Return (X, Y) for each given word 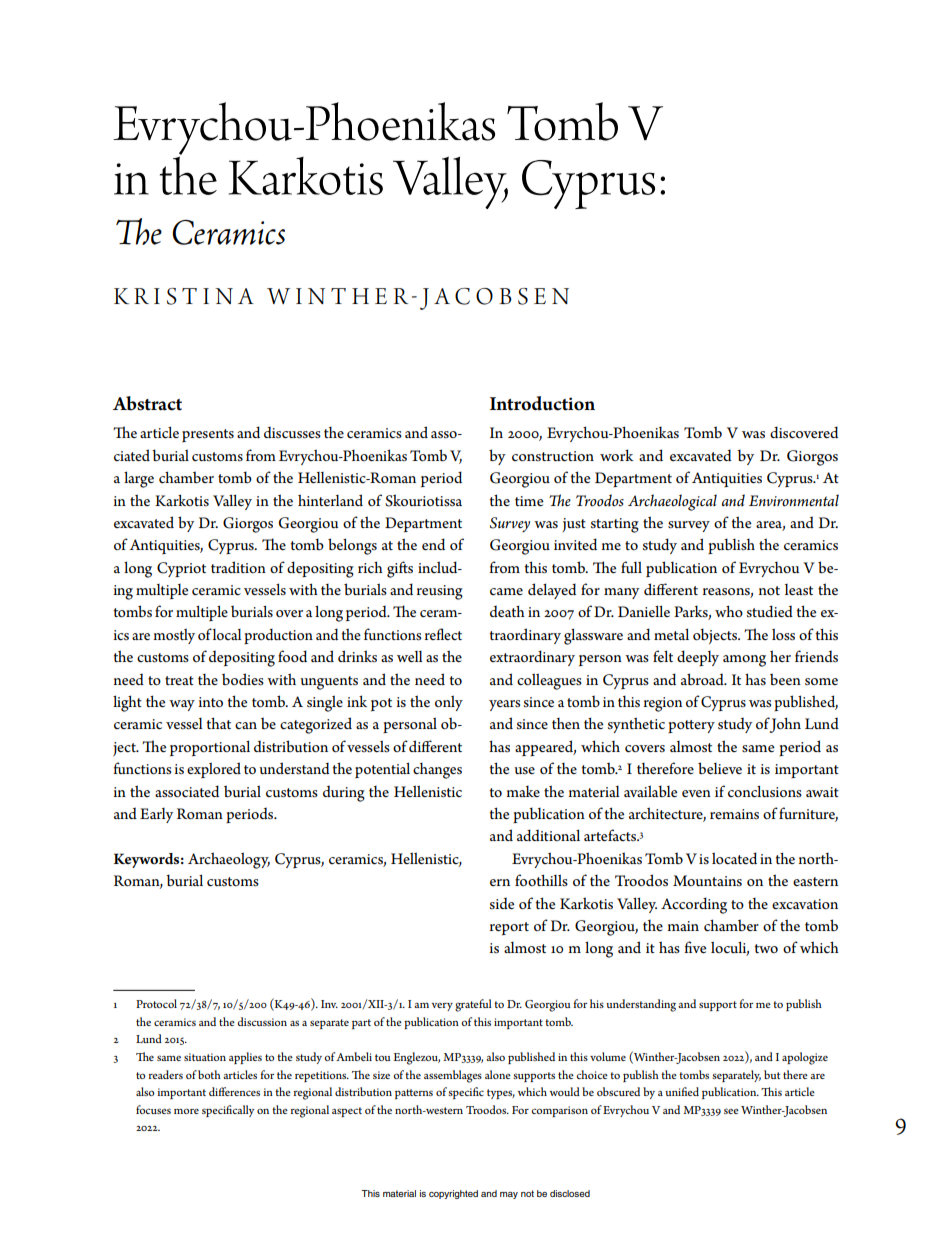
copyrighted (453, 1194)
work (617, 455)
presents (208, 435)
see (731, 1111)
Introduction (542, 403)
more (186, 1111)
